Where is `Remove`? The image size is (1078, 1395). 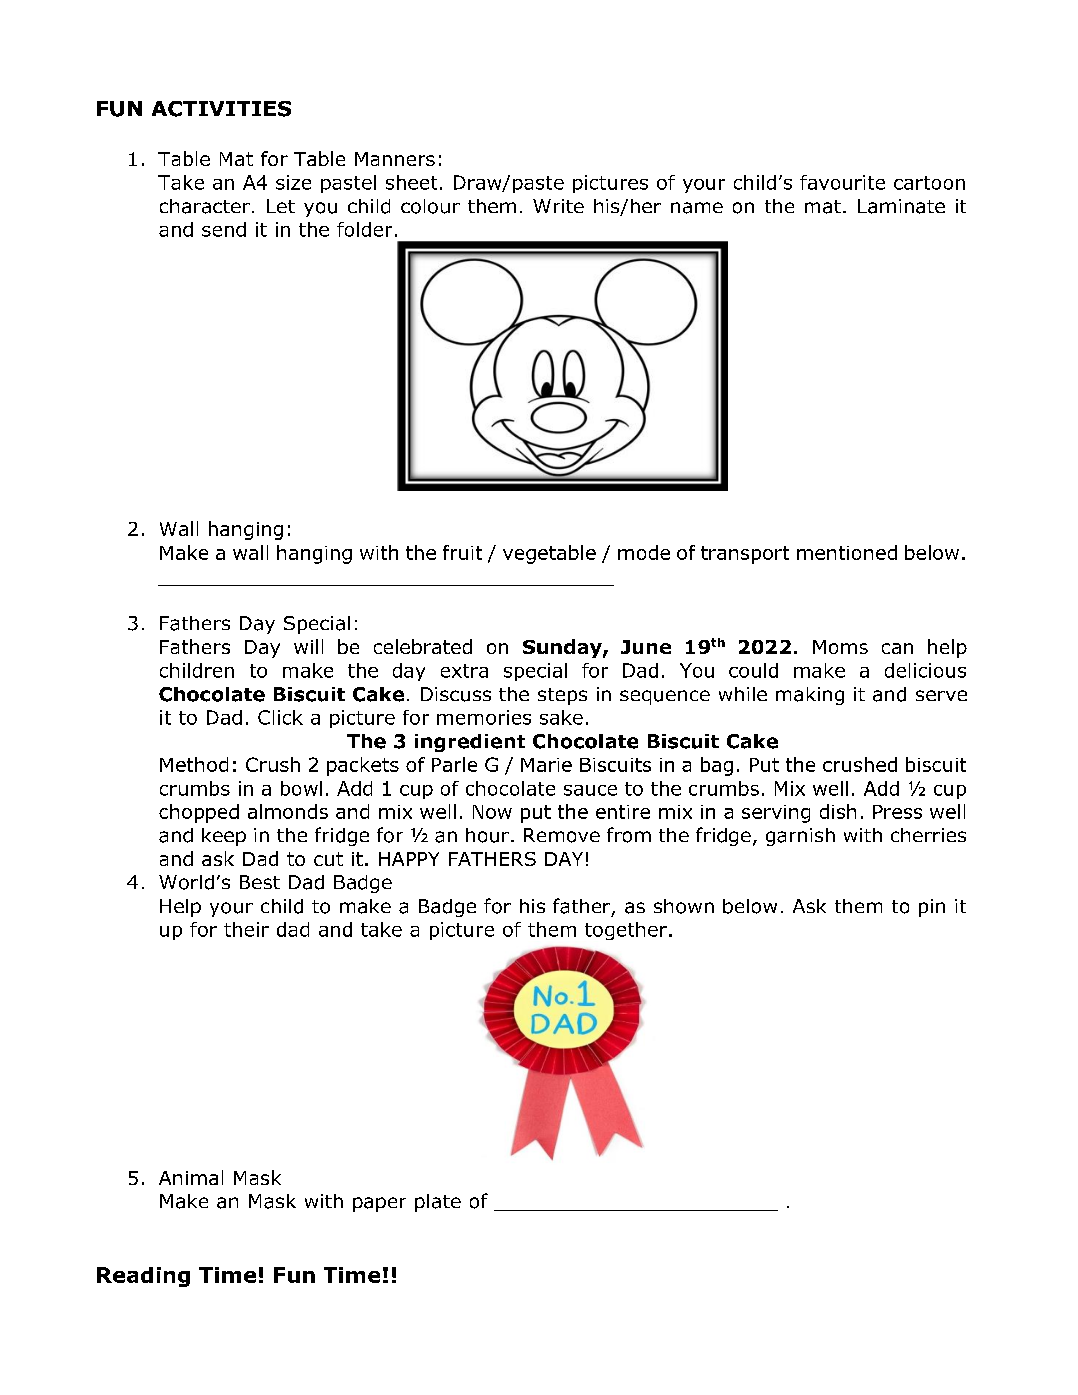 Remove is located at coordinates (562, 835).
